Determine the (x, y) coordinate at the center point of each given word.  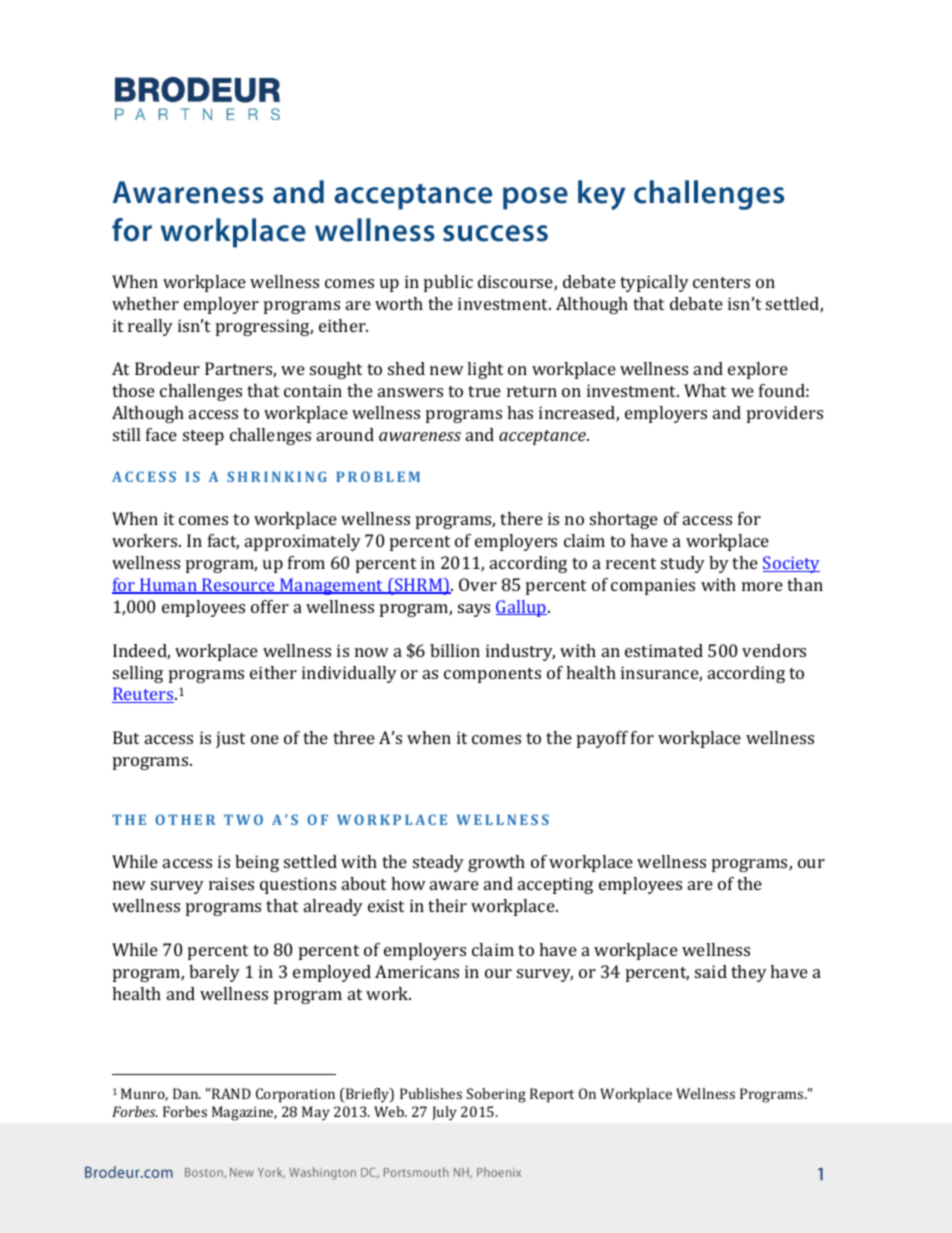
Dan (187, 1093)
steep (203, 437)
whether (145, 303)
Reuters (144, 695)
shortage (624, 520)
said (711, 971)
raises (231, 883)
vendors (774, 650)
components (492, 675)
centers (721, 282)
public (448, 283)
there (521, 518)
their (447, 905)
